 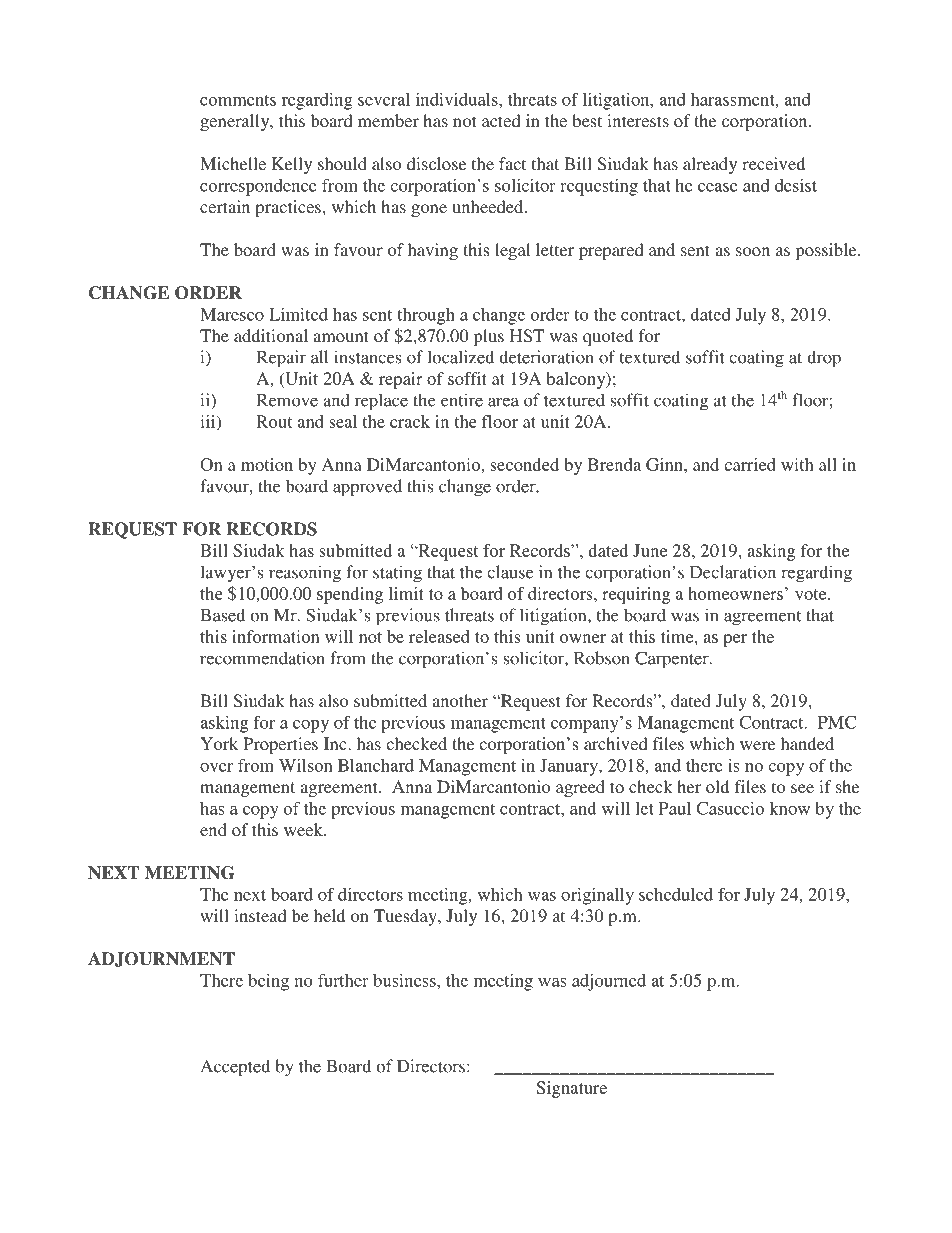 I want to click on acted, so click(x=501, y=120).
